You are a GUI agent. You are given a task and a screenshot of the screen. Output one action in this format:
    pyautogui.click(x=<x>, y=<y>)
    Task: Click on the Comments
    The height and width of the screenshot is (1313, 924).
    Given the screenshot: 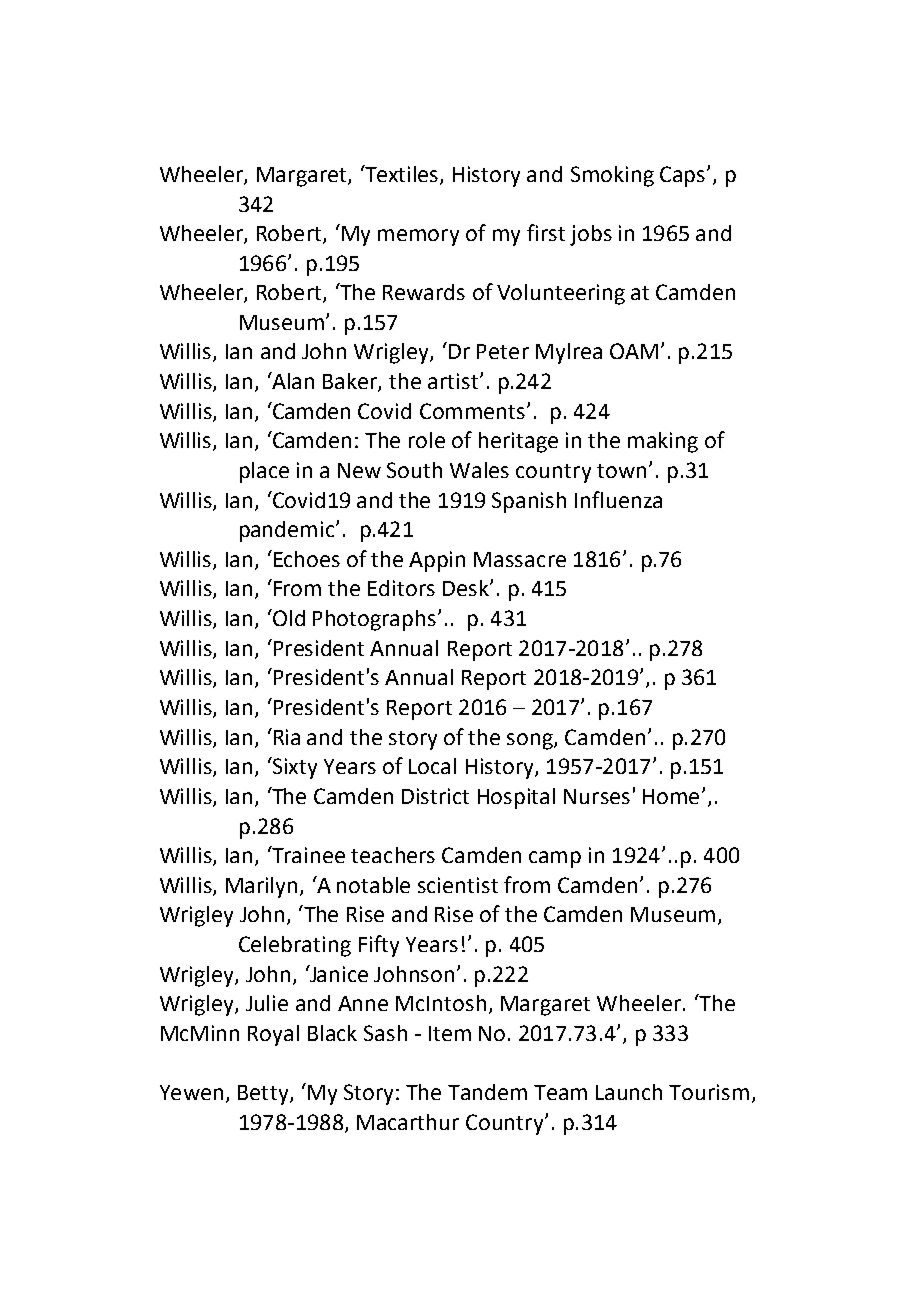 What is the action you would take?
    pyautogui.click(x=472, y=411)
